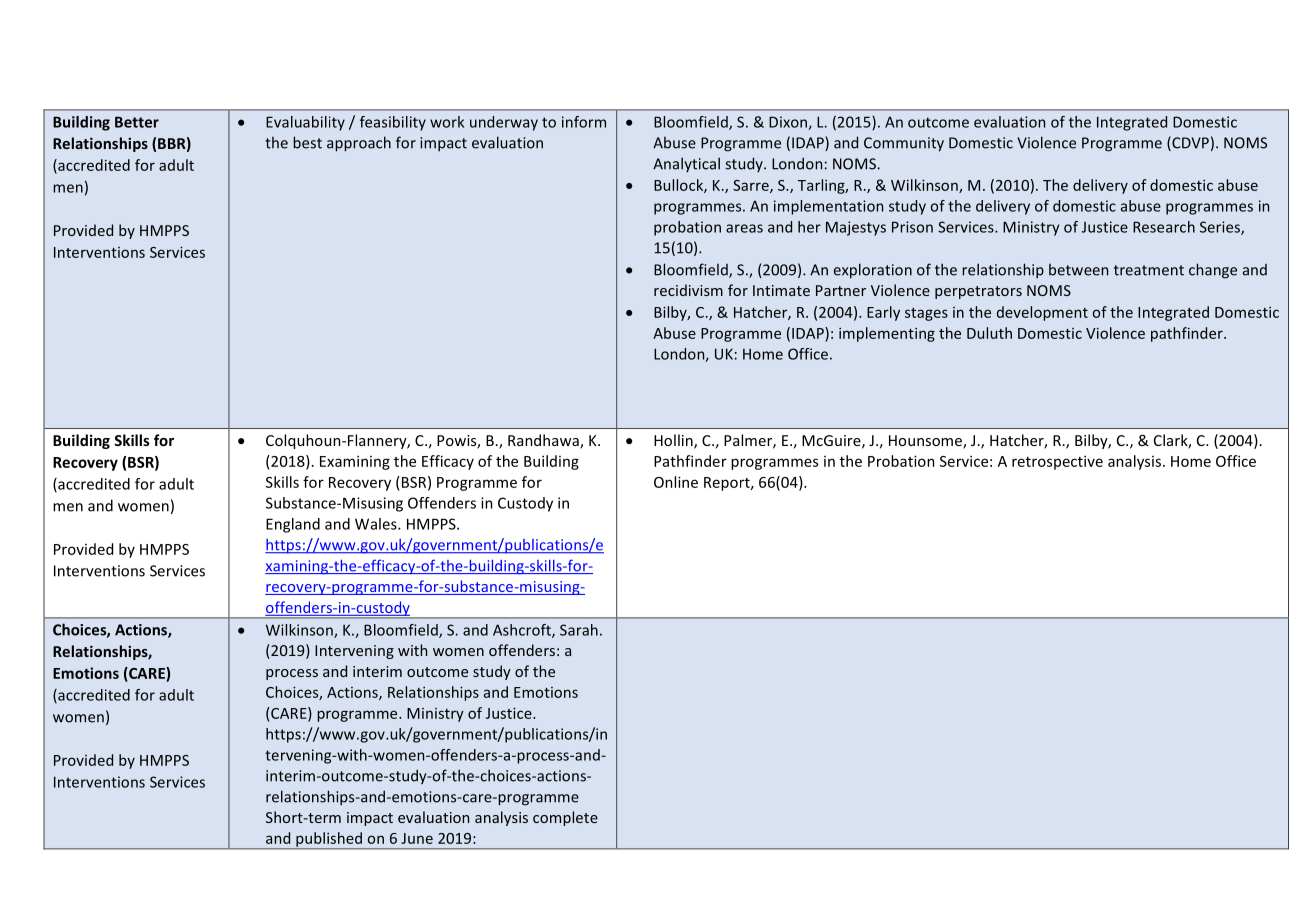 The image size is (1308, 924). Describe the element at coordinates (1057, 462) in the page. I see `retrospective` at that location.
